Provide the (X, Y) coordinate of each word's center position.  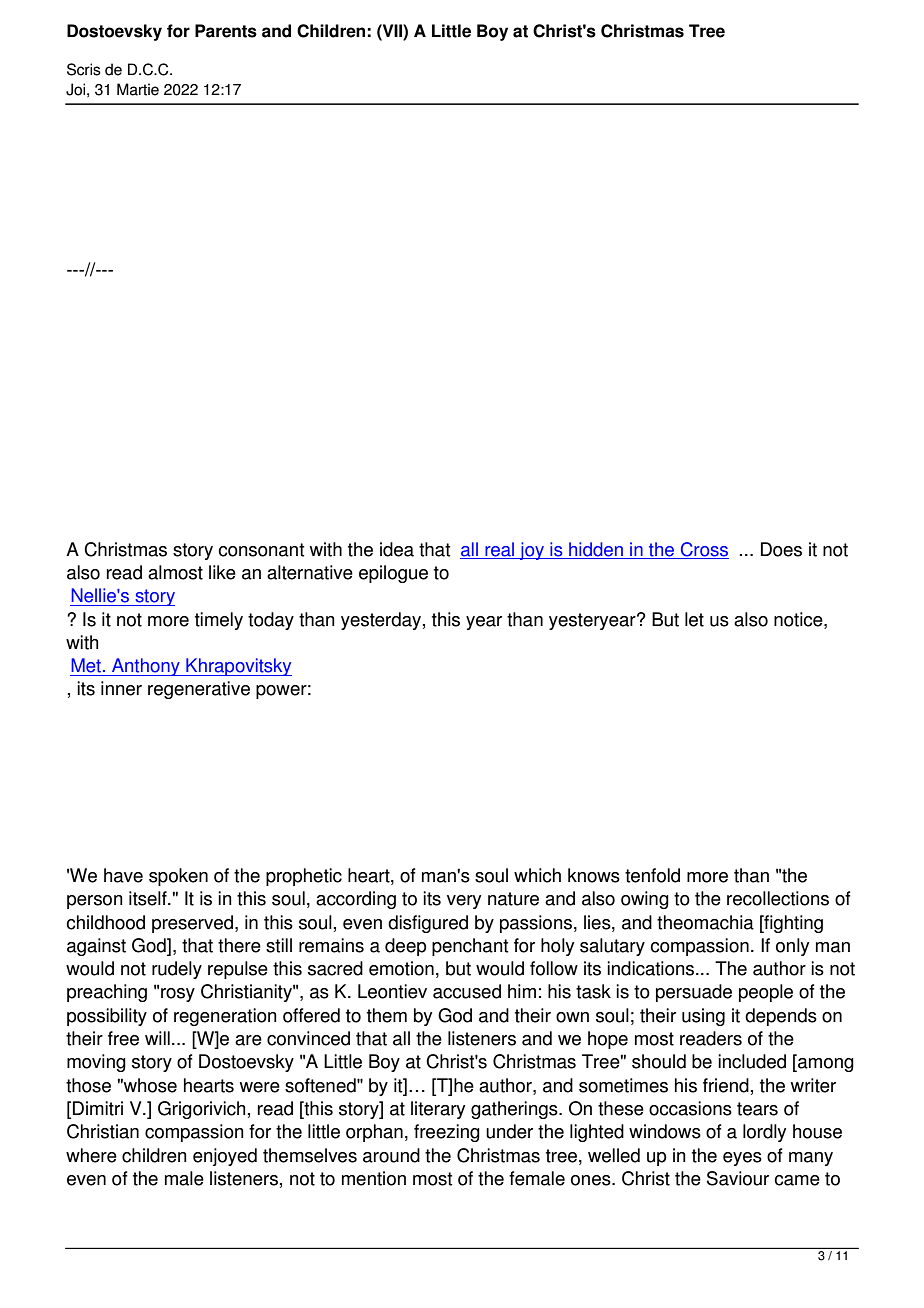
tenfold (652, 875)
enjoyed (225, 1157)
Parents (226, 31)
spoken (178, 877)
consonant (261, 550)
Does (781, 549)
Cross (703, 550)
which (537, 875)
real (500, 550)
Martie (138, 89)
